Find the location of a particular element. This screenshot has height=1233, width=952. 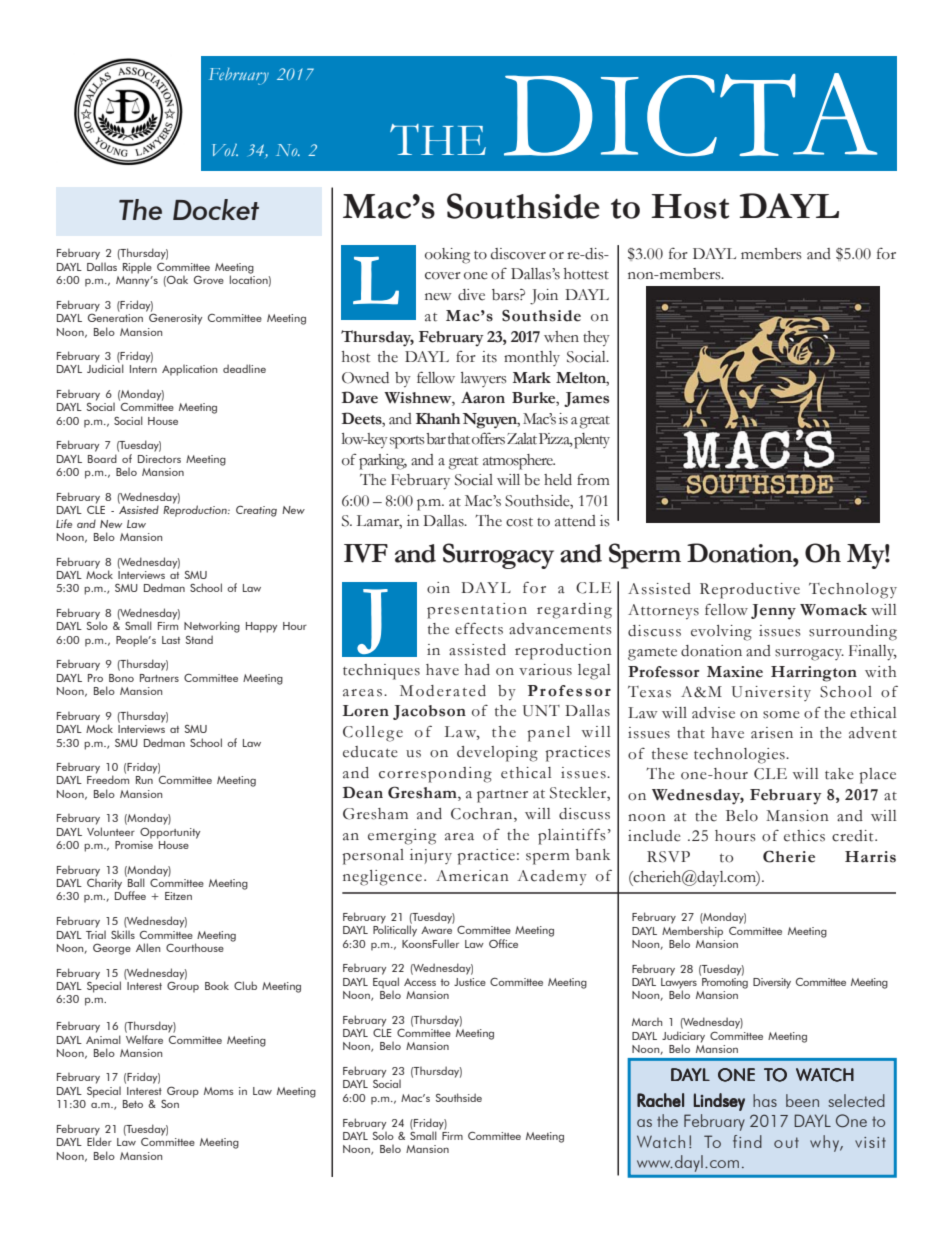

ethics is located at coordinates (804, 836).
